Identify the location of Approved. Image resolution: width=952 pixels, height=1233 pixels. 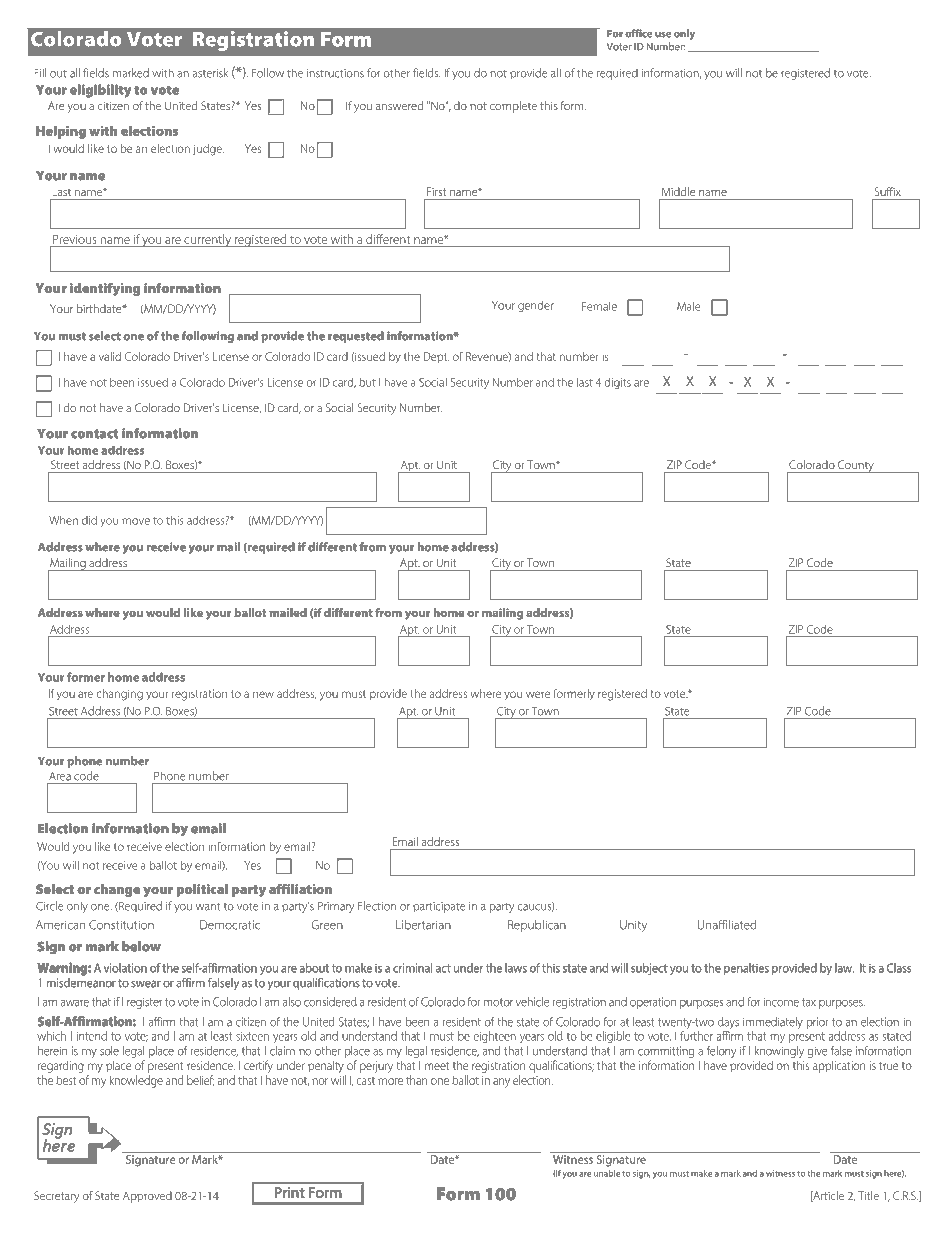
(147, 1197).
